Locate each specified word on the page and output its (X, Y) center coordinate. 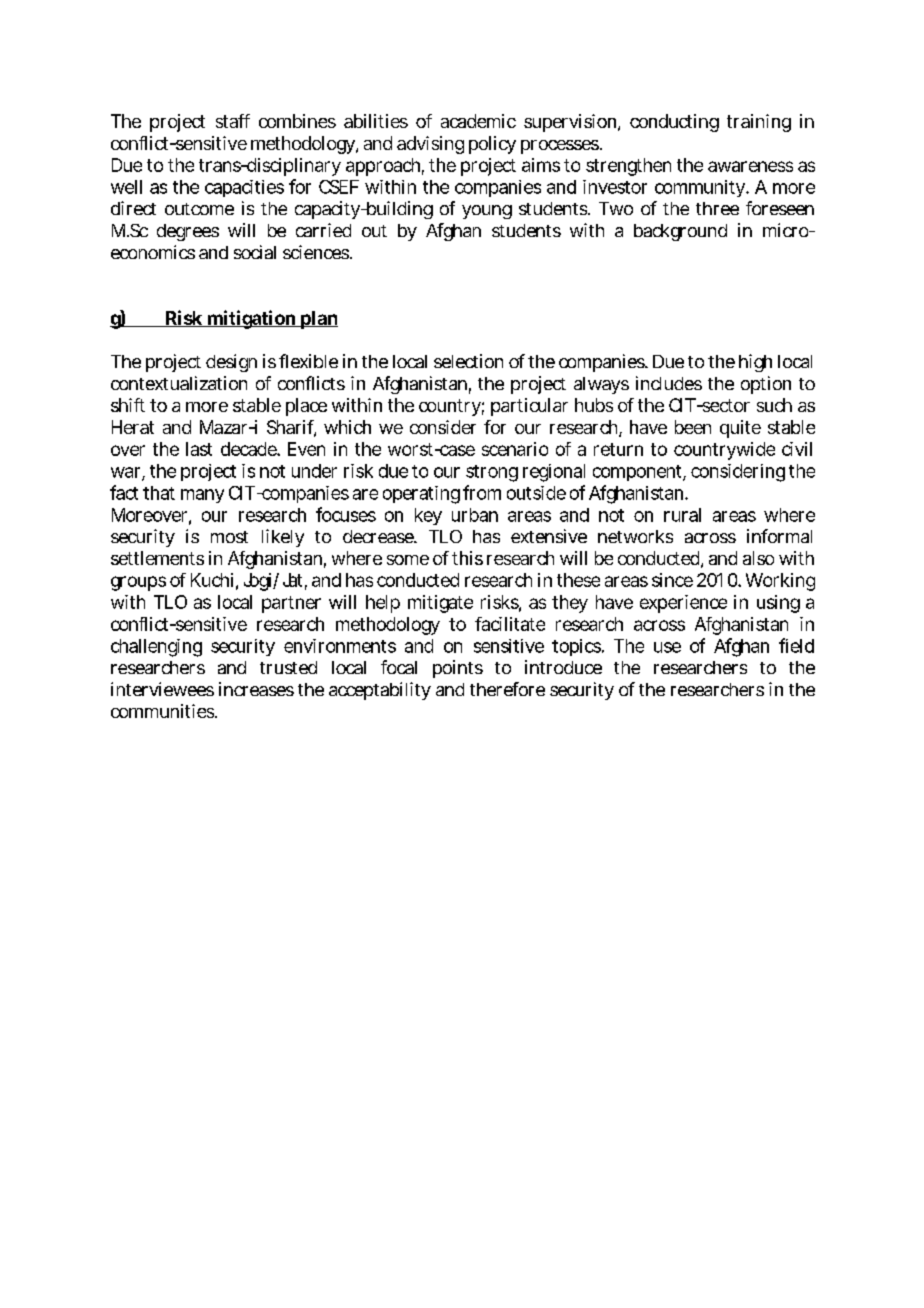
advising (430, 145)
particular (529, 407)
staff (233, 121)
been (693, 427)
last (199, 449)
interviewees (162, 689)
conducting (674, 123)
